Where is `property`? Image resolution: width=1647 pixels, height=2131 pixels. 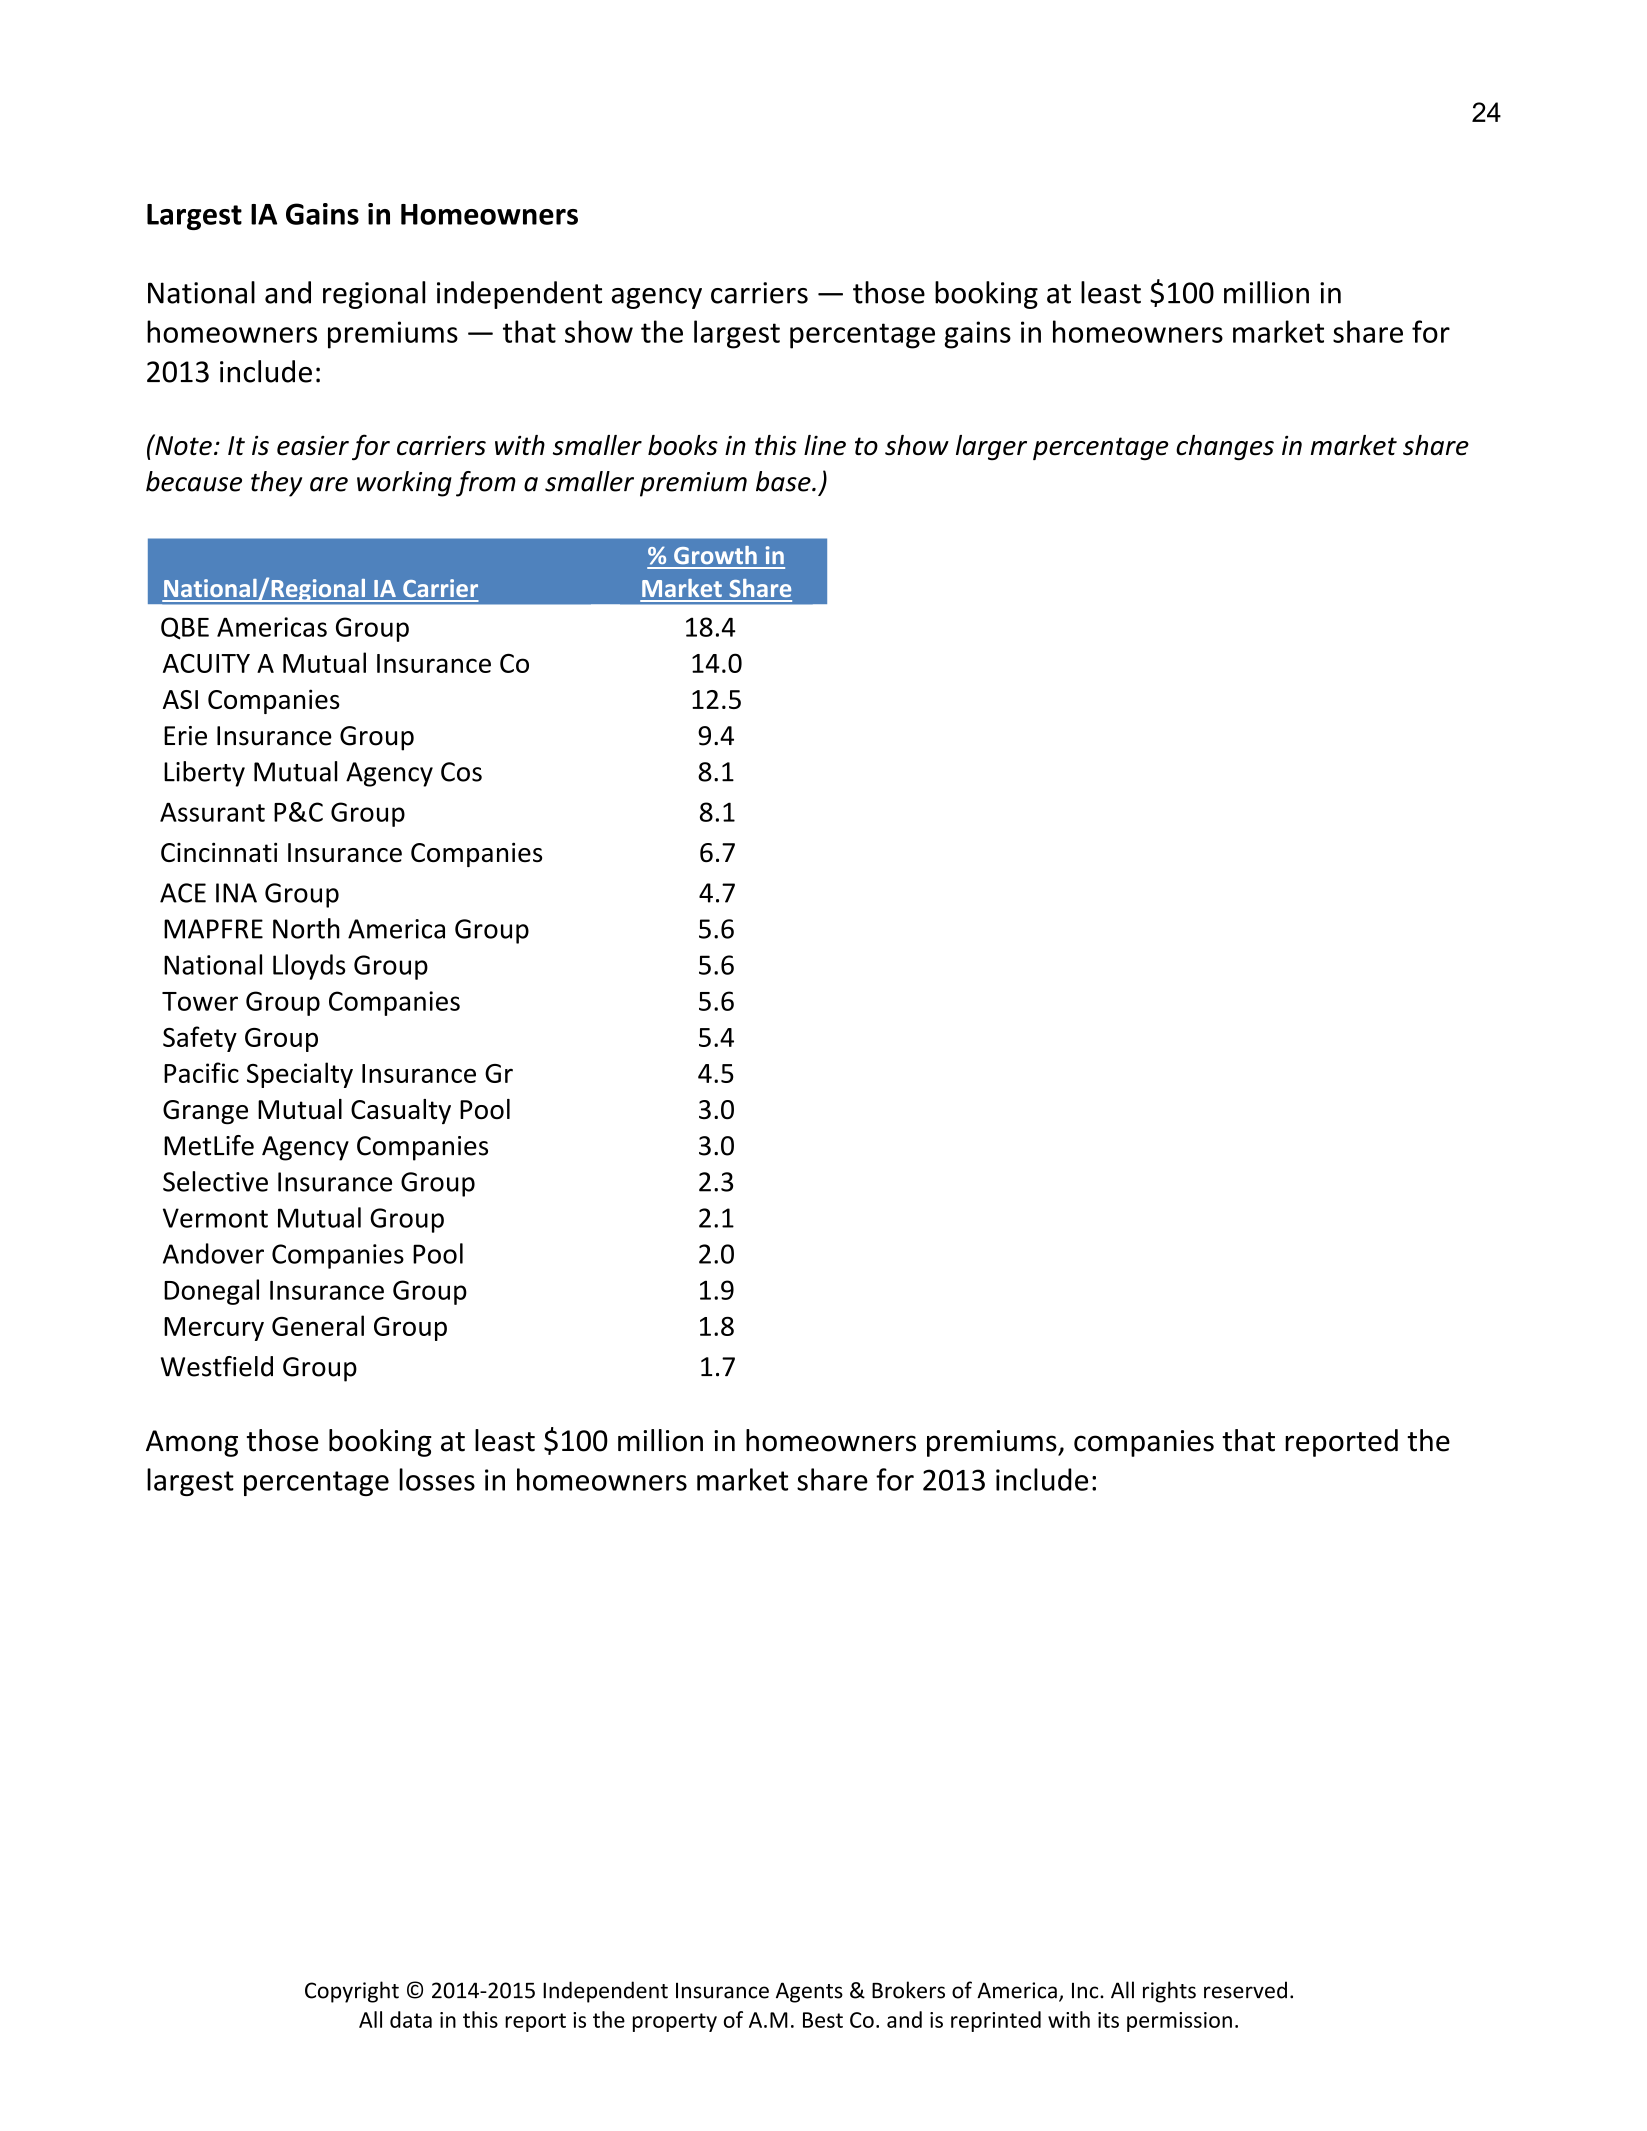 property is located at coordinates (675, 2022).
